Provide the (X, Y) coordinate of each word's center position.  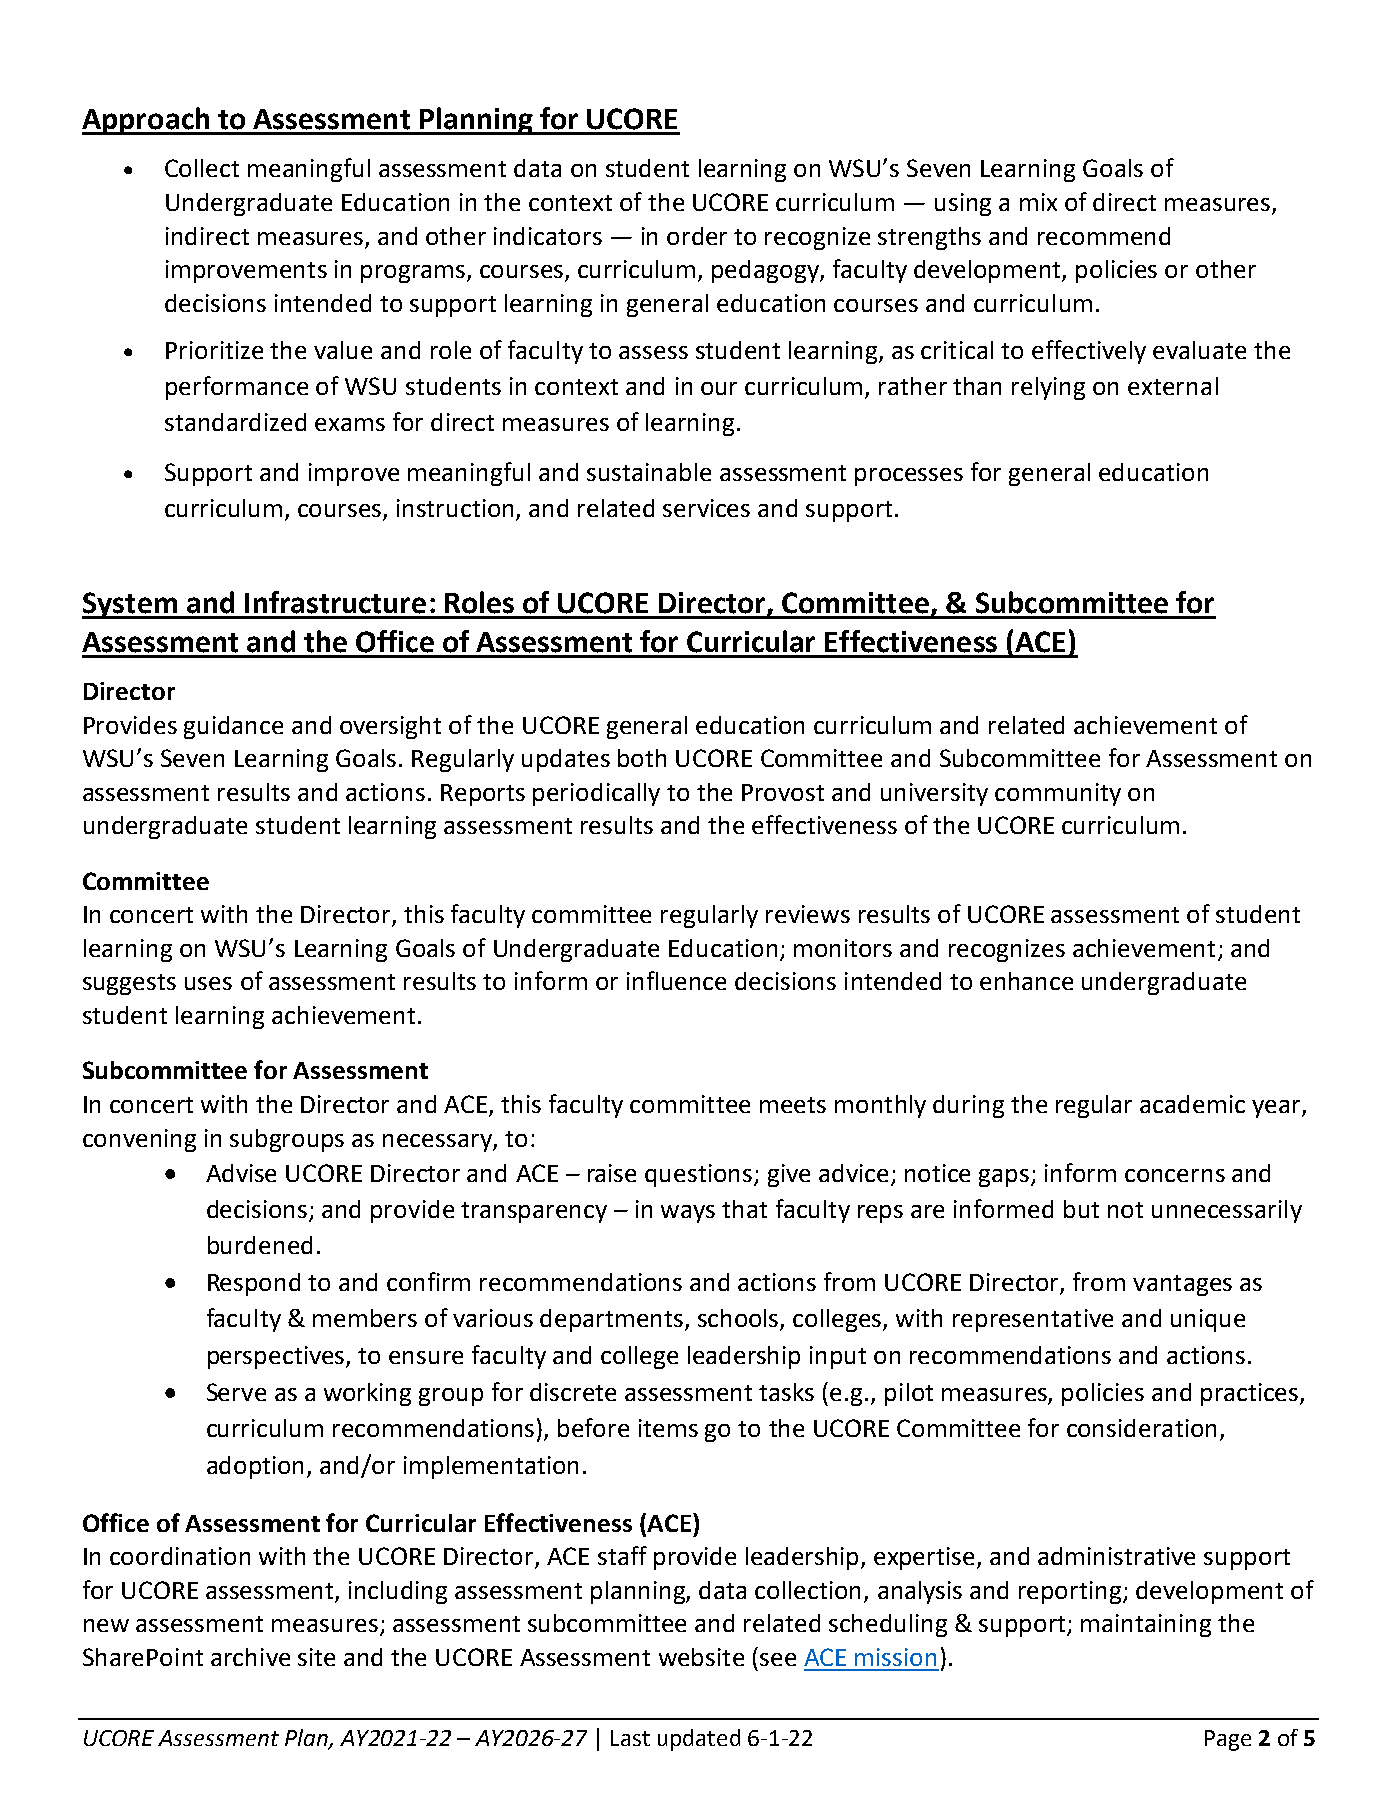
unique (1208, 1320)
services (706, 508)
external (1173, 386)
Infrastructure (335, 602)
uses (208, 983)
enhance (1026, 981)
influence (676, 980)
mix (1038, 202)
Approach (147, 121)
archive (250, 1657)
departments (613, 1320)
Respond (254, 1284)
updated (699, 1740)
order (697, 236)
